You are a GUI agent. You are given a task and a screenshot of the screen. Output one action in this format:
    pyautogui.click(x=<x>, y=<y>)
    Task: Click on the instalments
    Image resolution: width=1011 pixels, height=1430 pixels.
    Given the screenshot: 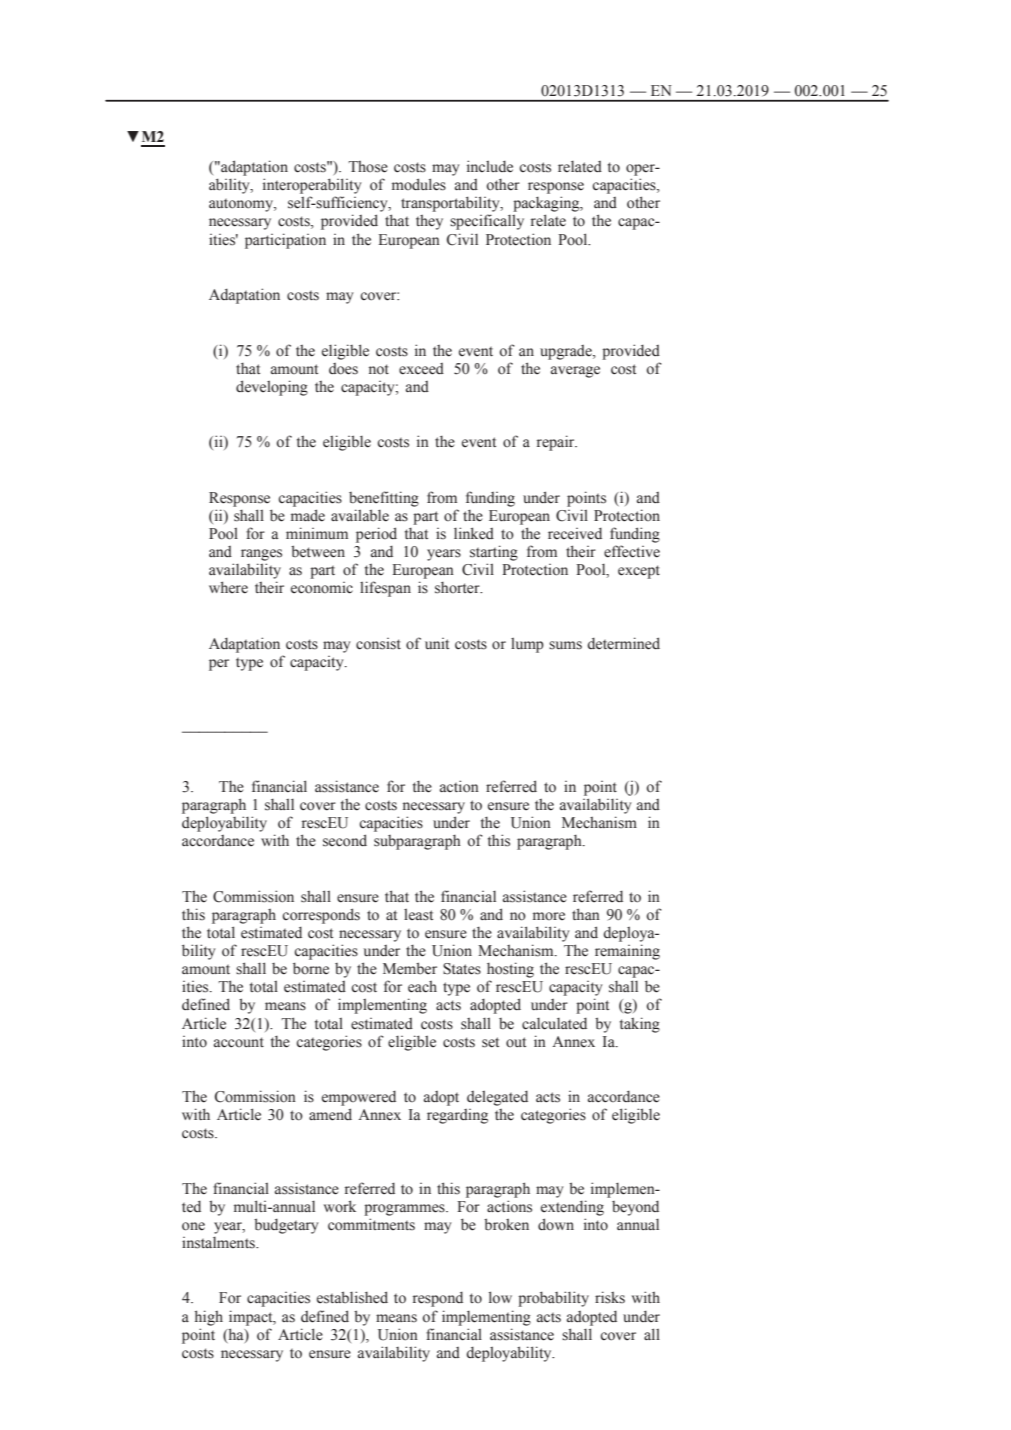 What is the action you would take?
    pyautogui.click(x=219, y=1243)
